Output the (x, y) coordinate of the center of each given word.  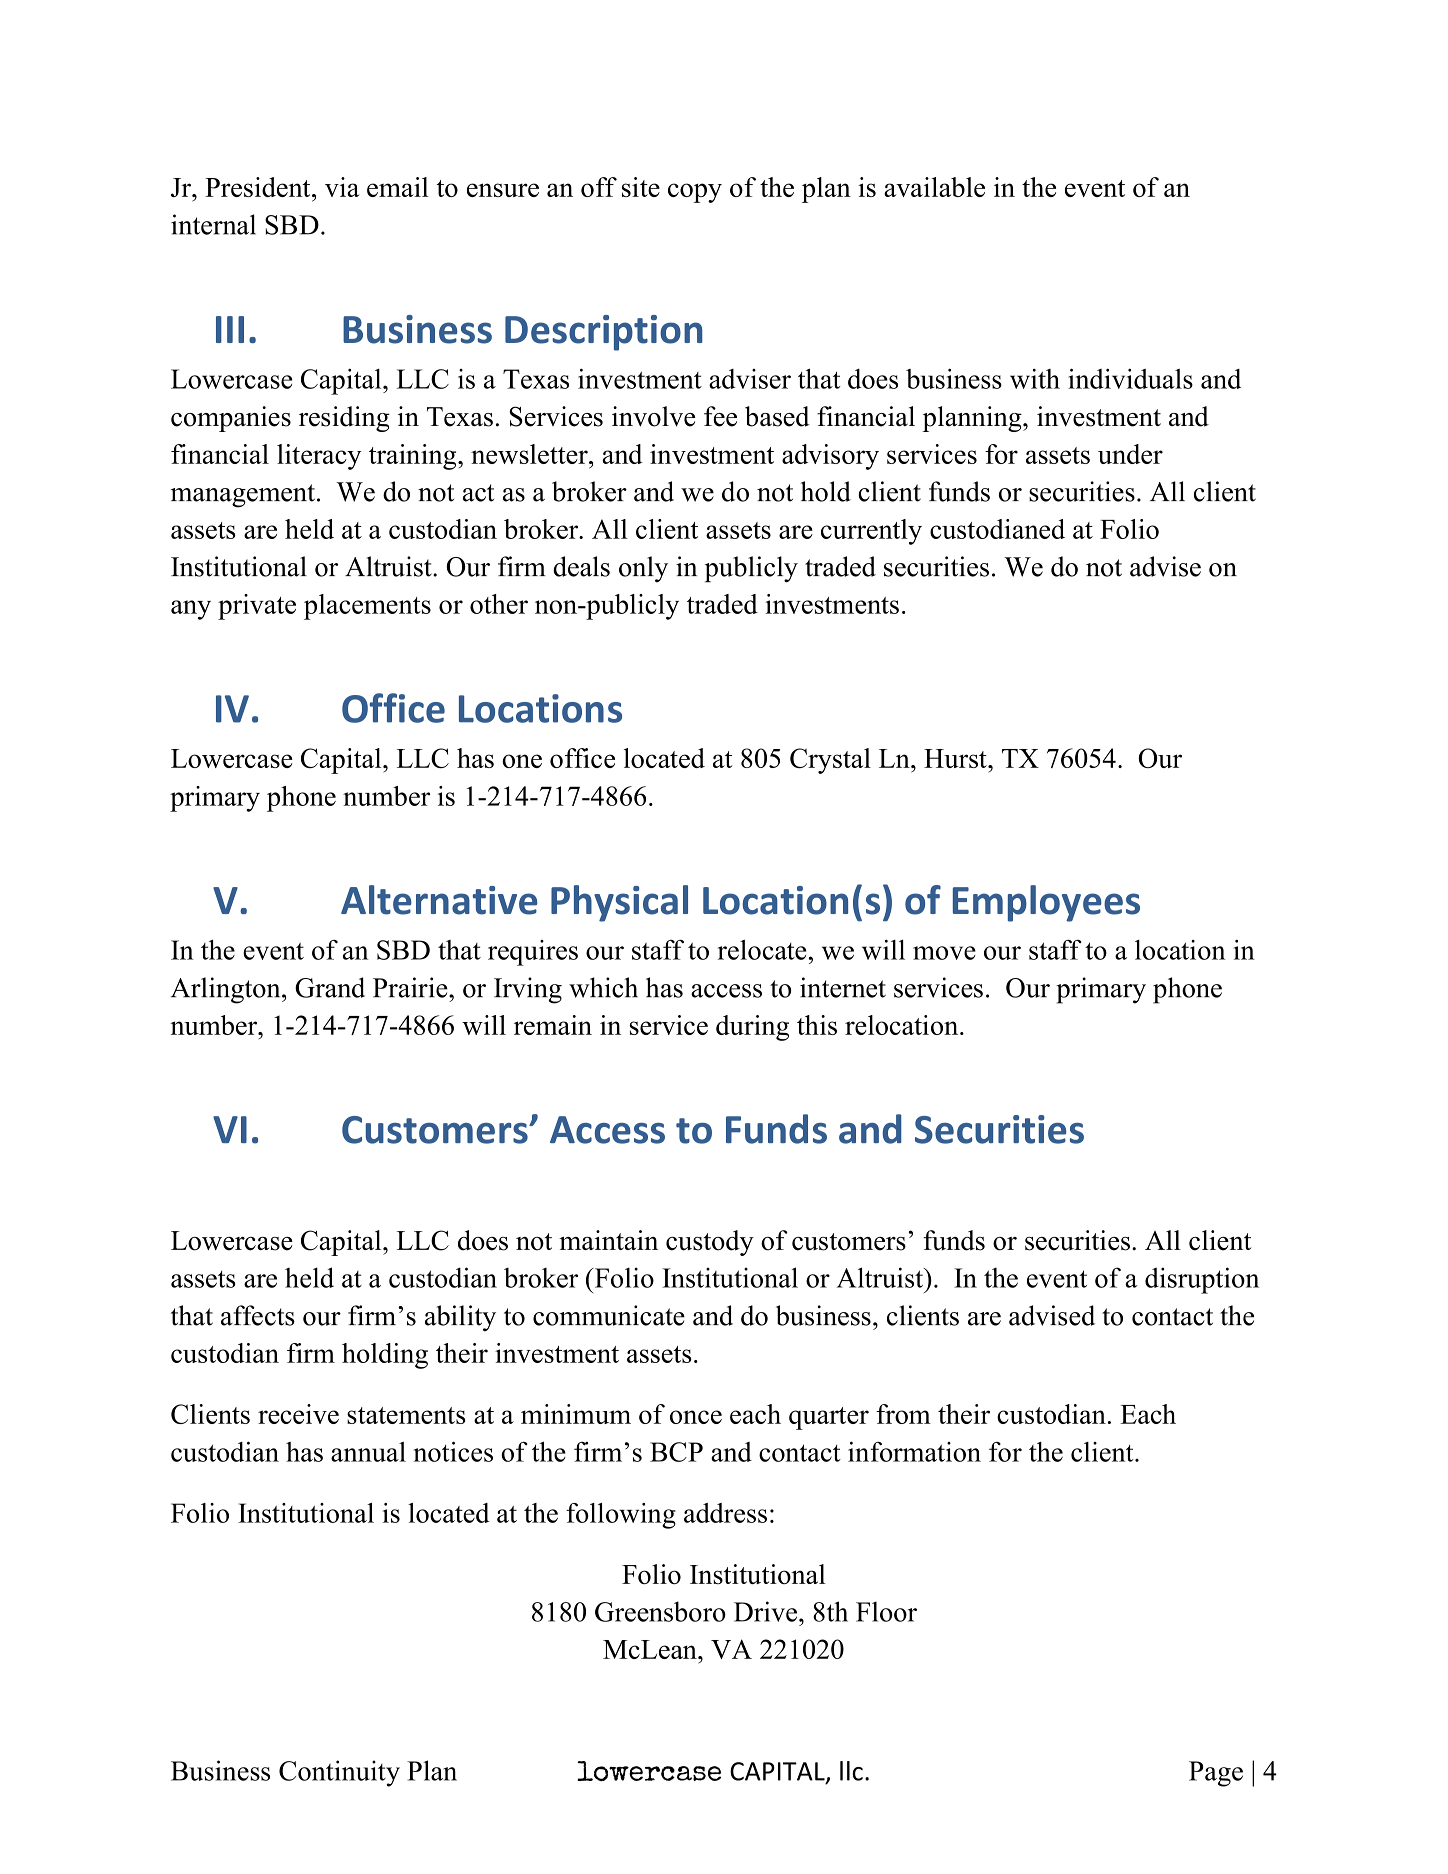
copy (695, 193)
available (934, 187)
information (914, 1451)
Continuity (339, 1773)
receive (298, 1414)
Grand (330, 987)
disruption (1202, 1280)
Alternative (439, 900)
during (752, 1028)
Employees (1046, 903)
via (342, 187)
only (643, 569)
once (696, 1417)
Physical (619, 903)
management (243, 496)
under (1130, 454)
